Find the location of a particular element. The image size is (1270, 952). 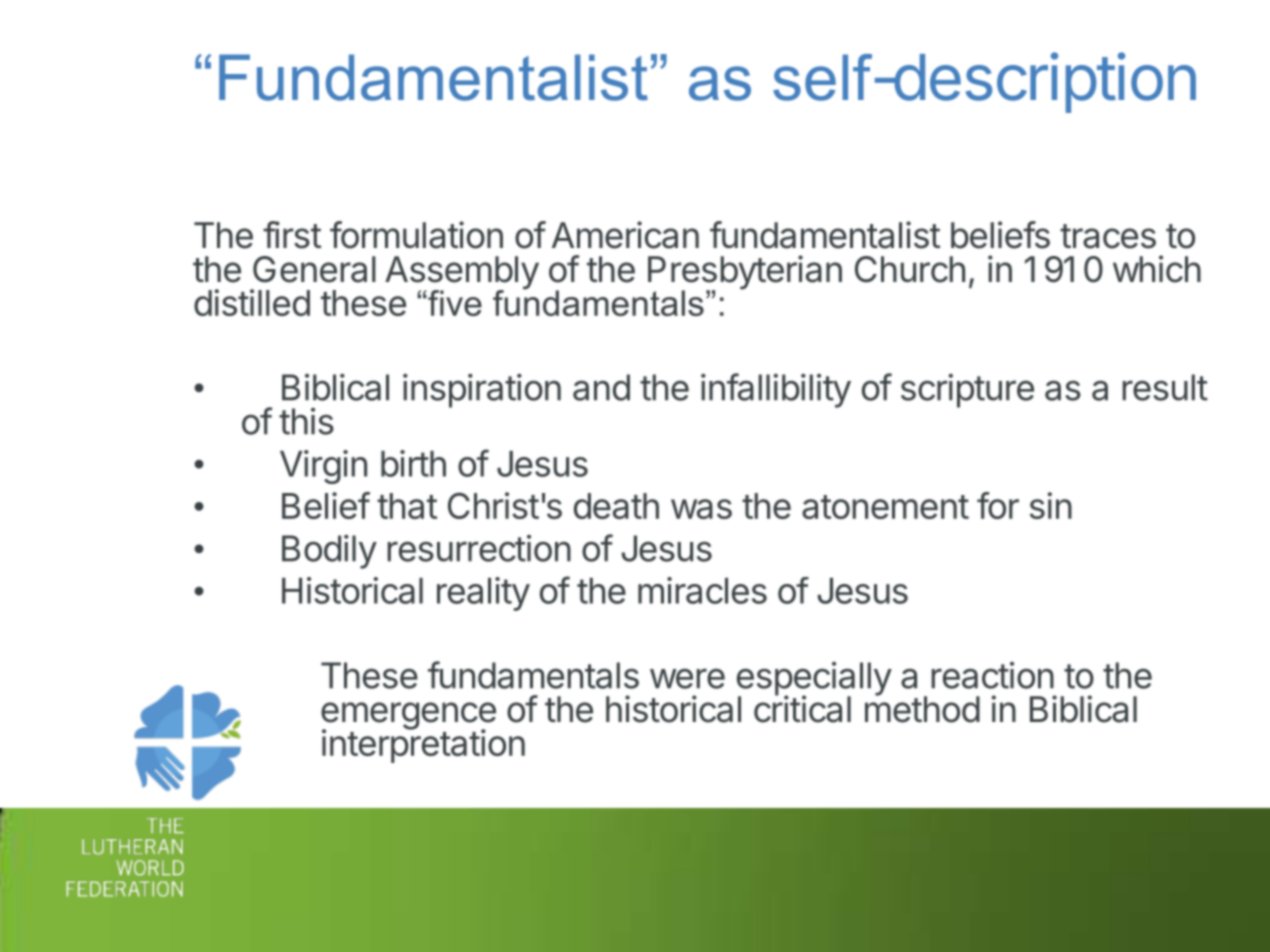

critical is located at coordinates (802, 708).
